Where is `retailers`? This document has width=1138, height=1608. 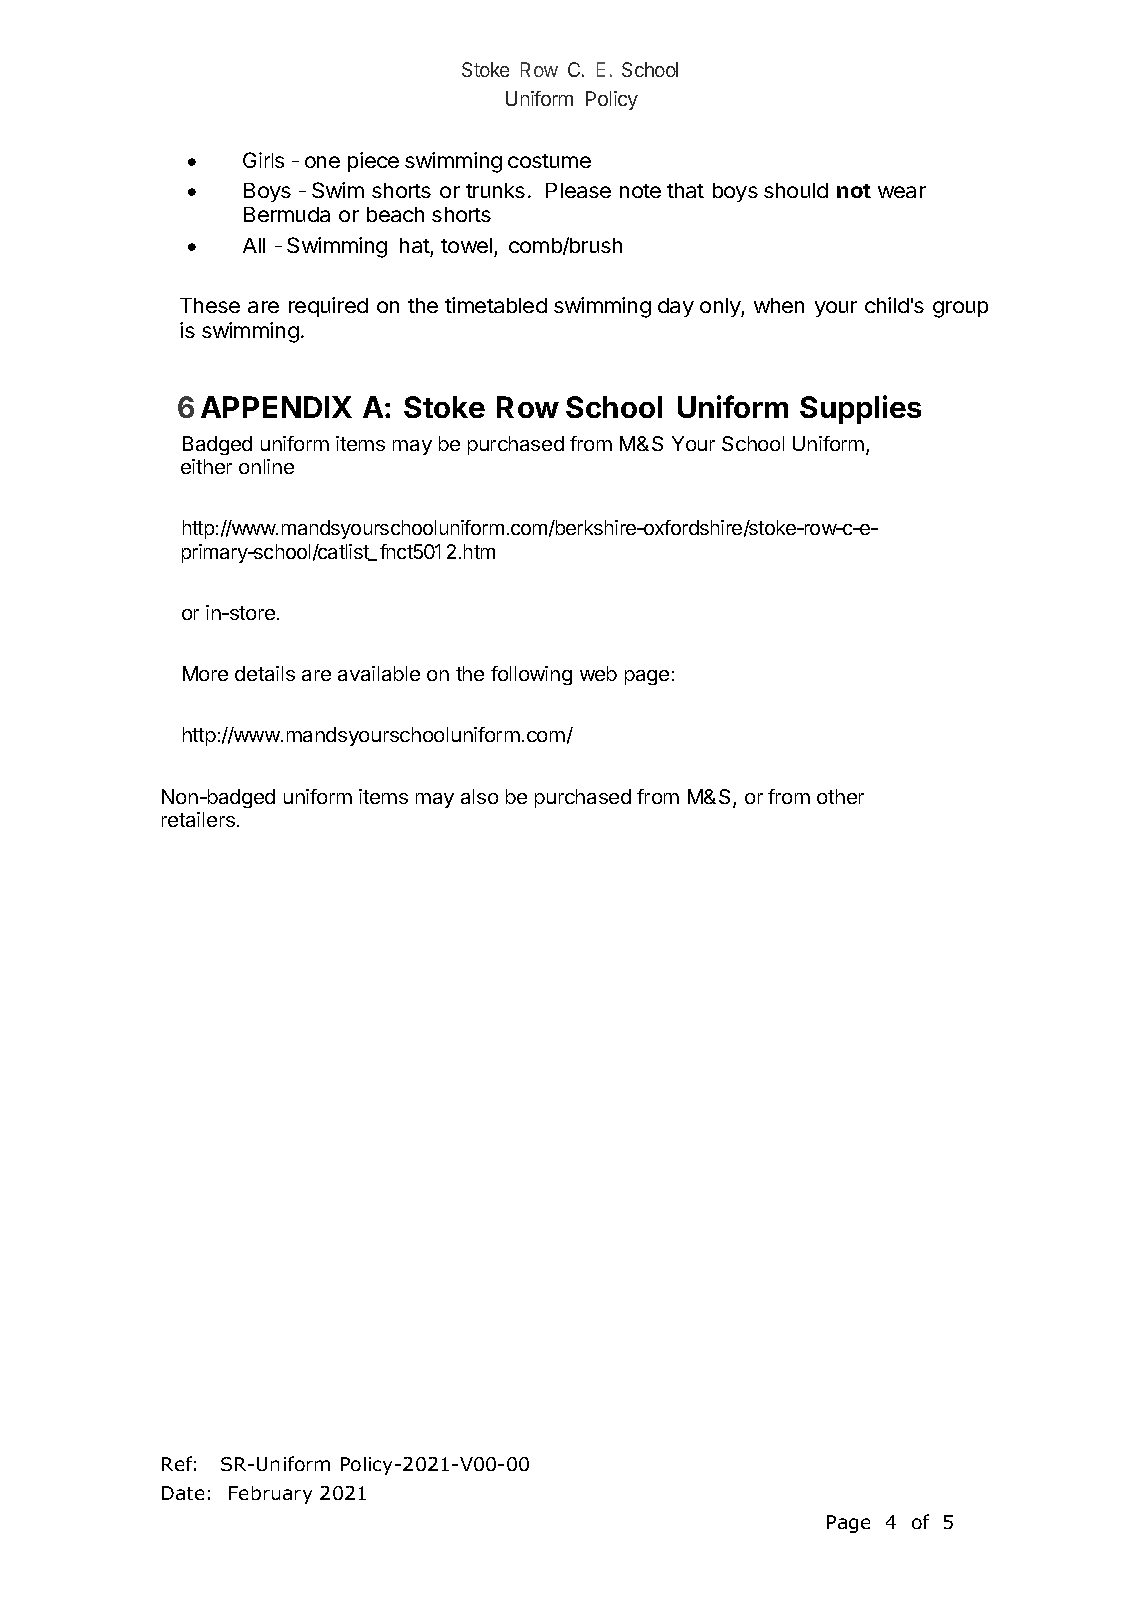 retailers is located at coordinates (198, 819).
